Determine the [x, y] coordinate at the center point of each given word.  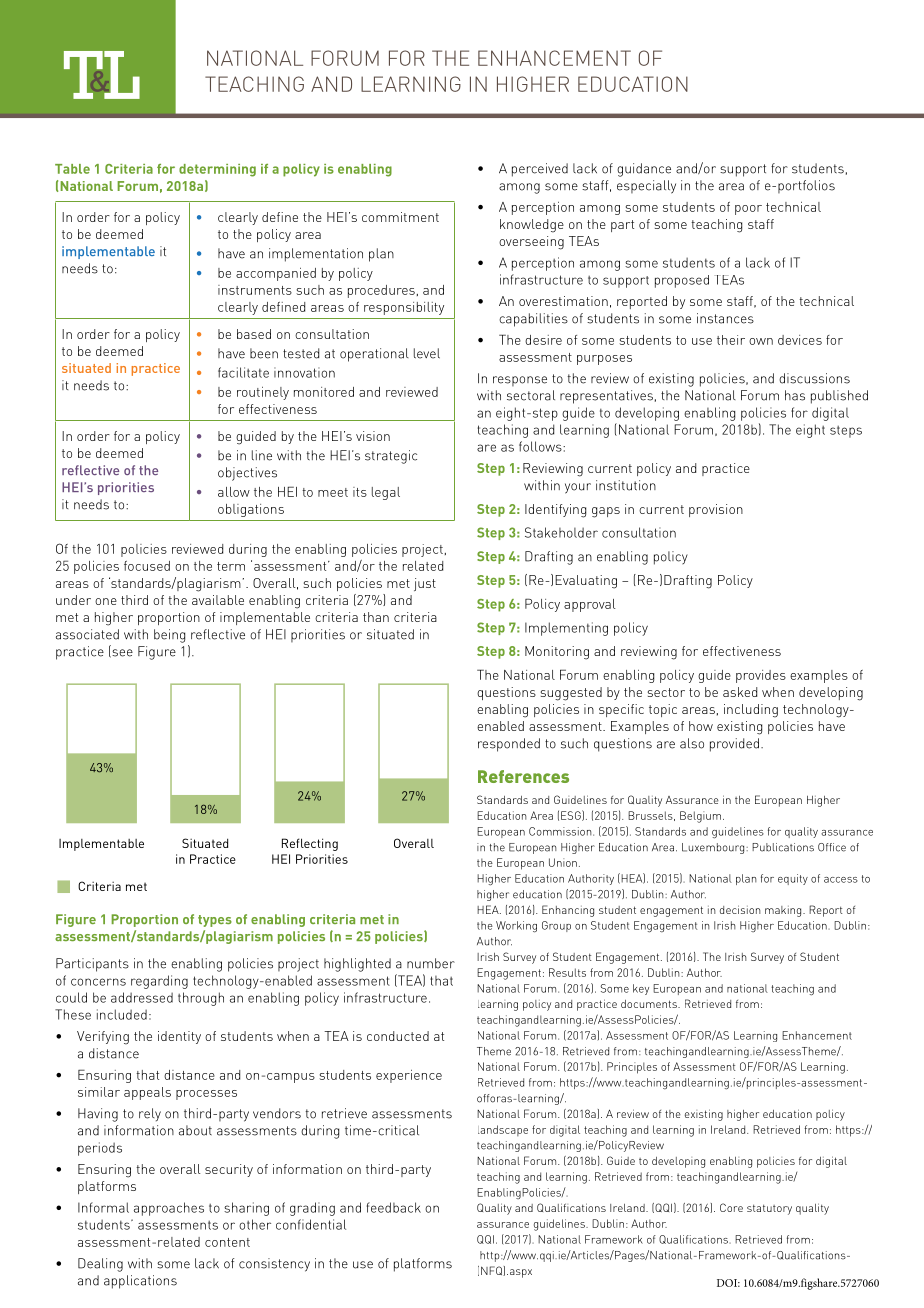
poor [748, 210]
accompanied [276, 274]
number [431, 963]
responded [509, 745]
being [169, 636]
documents [650, 1004]
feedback [394, 1207]
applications [140, 1282]
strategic [391, 457]
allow [234, 492]
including [751, 711]
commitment [400, 217]
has [795, 395]
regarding [159, 982]
